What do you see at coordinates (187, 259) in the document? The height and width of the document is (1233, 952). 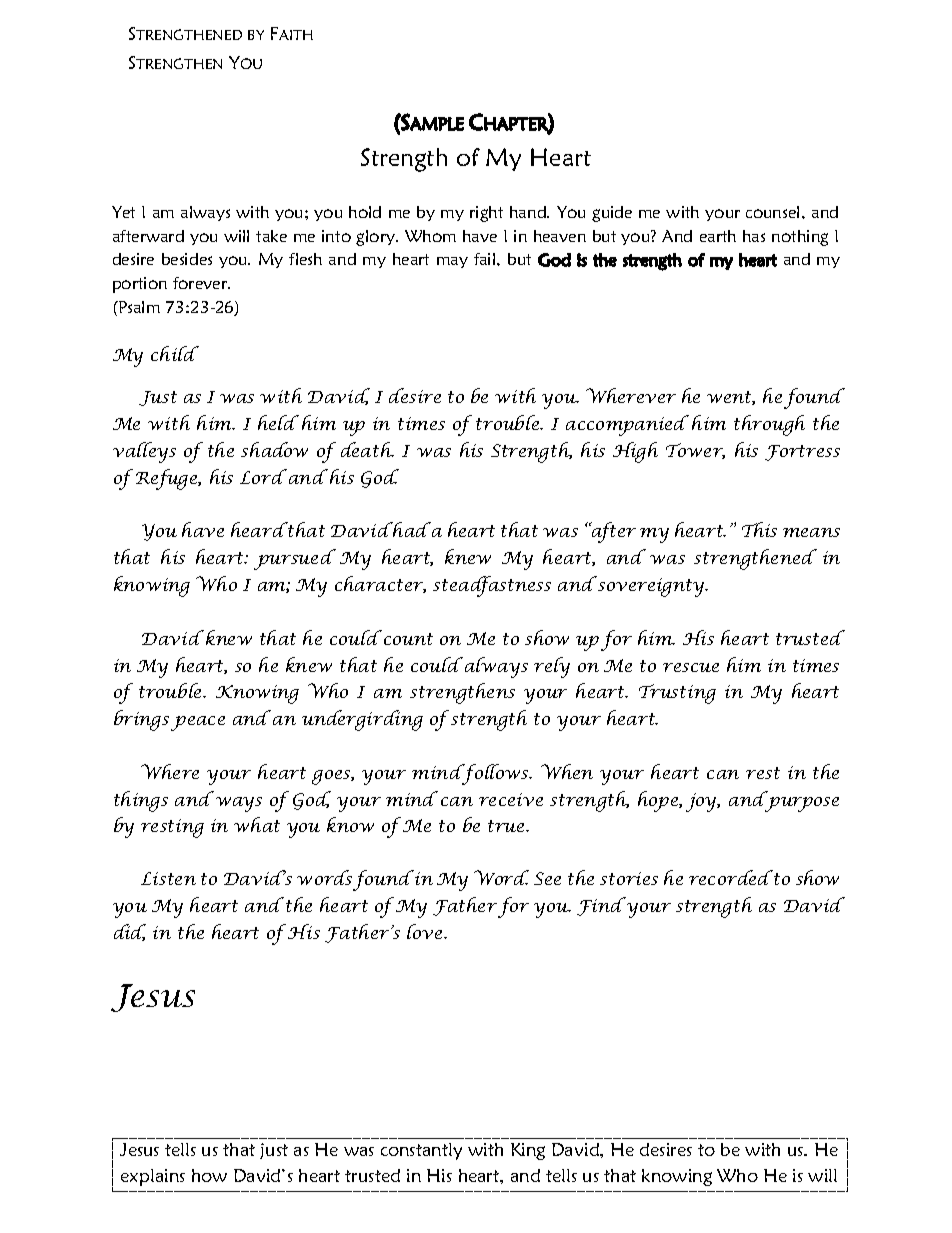 I see `besides` at bounding box center [187, 259].
